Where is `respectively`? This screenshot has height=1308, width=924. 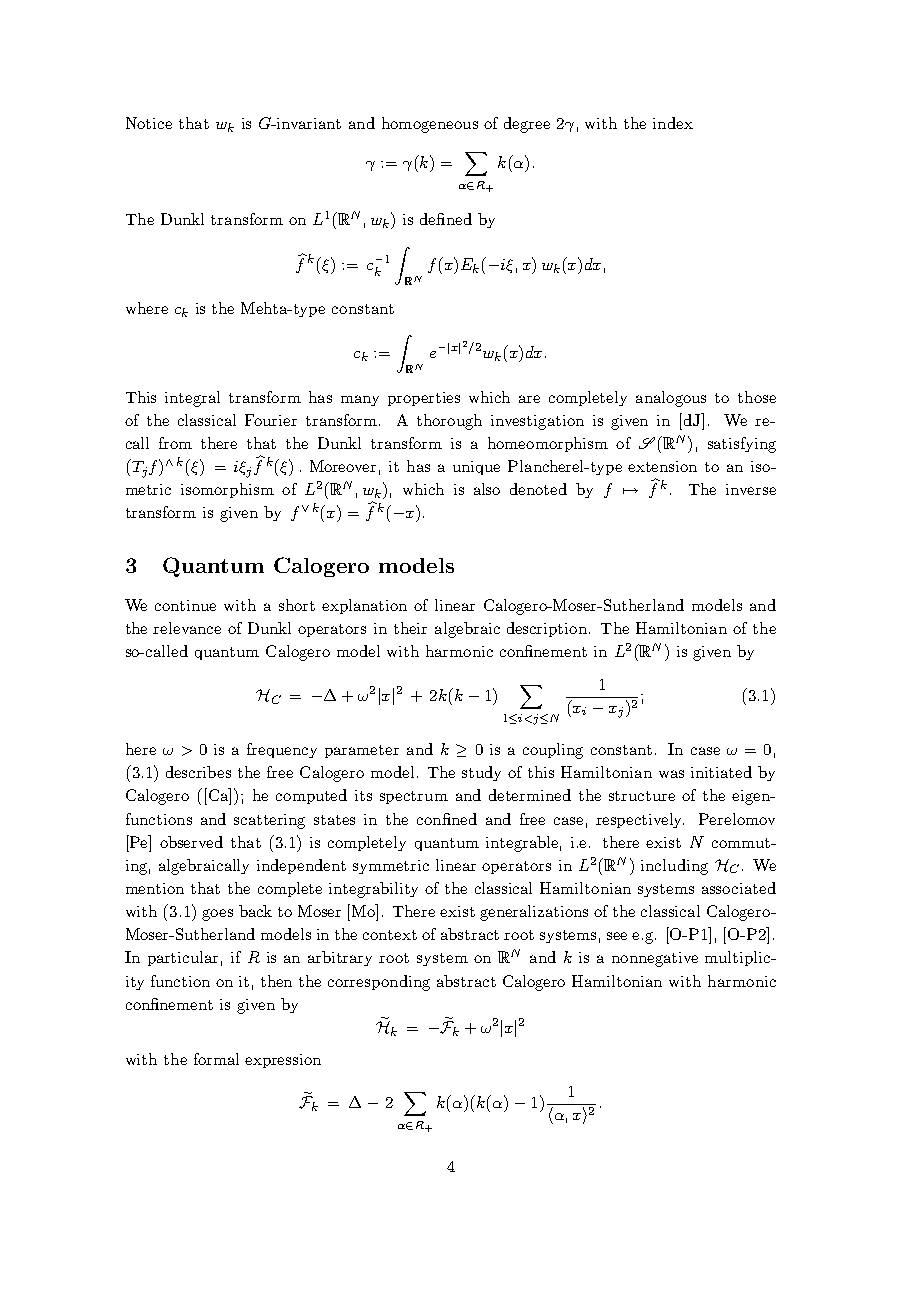 respectively is located at coordinates (640, 820).
